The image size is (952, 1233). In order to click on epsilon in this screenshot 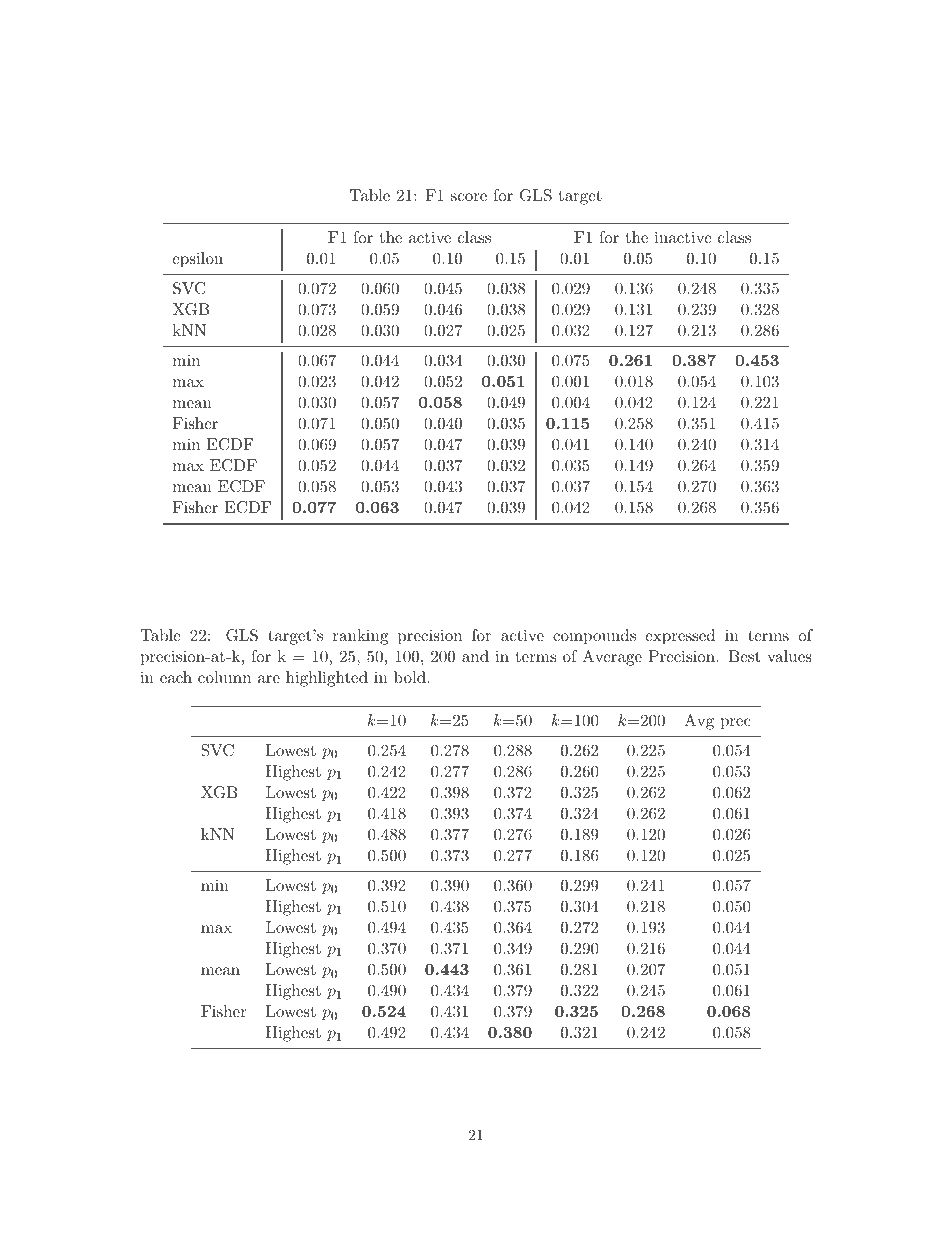, I will do `click(197, 260)`.
